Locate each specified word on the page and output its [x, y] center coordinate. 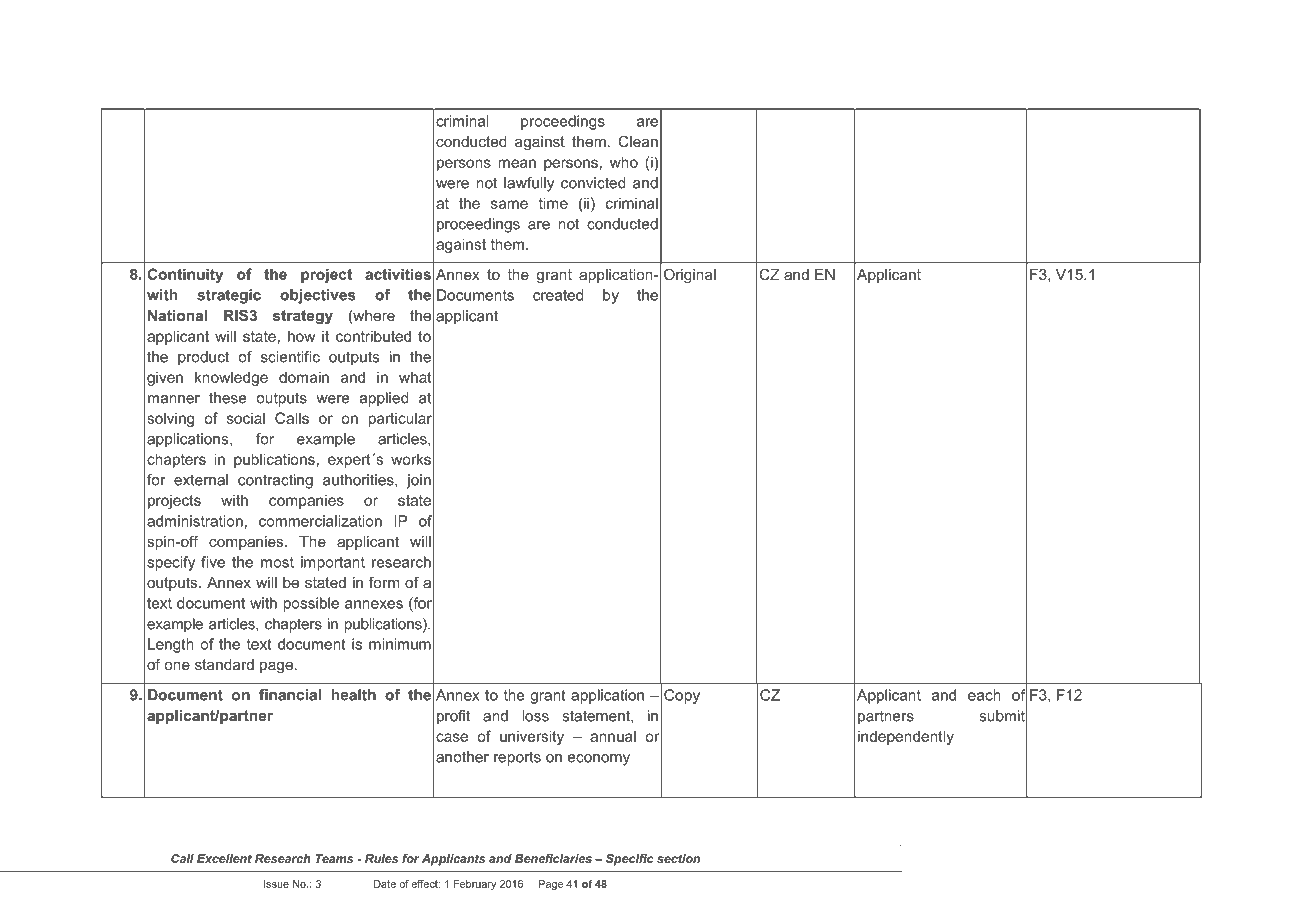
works [411, 459]
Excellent [224, 858]
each [984, 695]
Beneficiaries [553, 858]
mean [517, 163]
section [678, 858]
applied [384, 399]
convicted [593, 183]
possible [311, 604]
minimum [400, 644]
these [227, 398]
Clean [638, 141]
